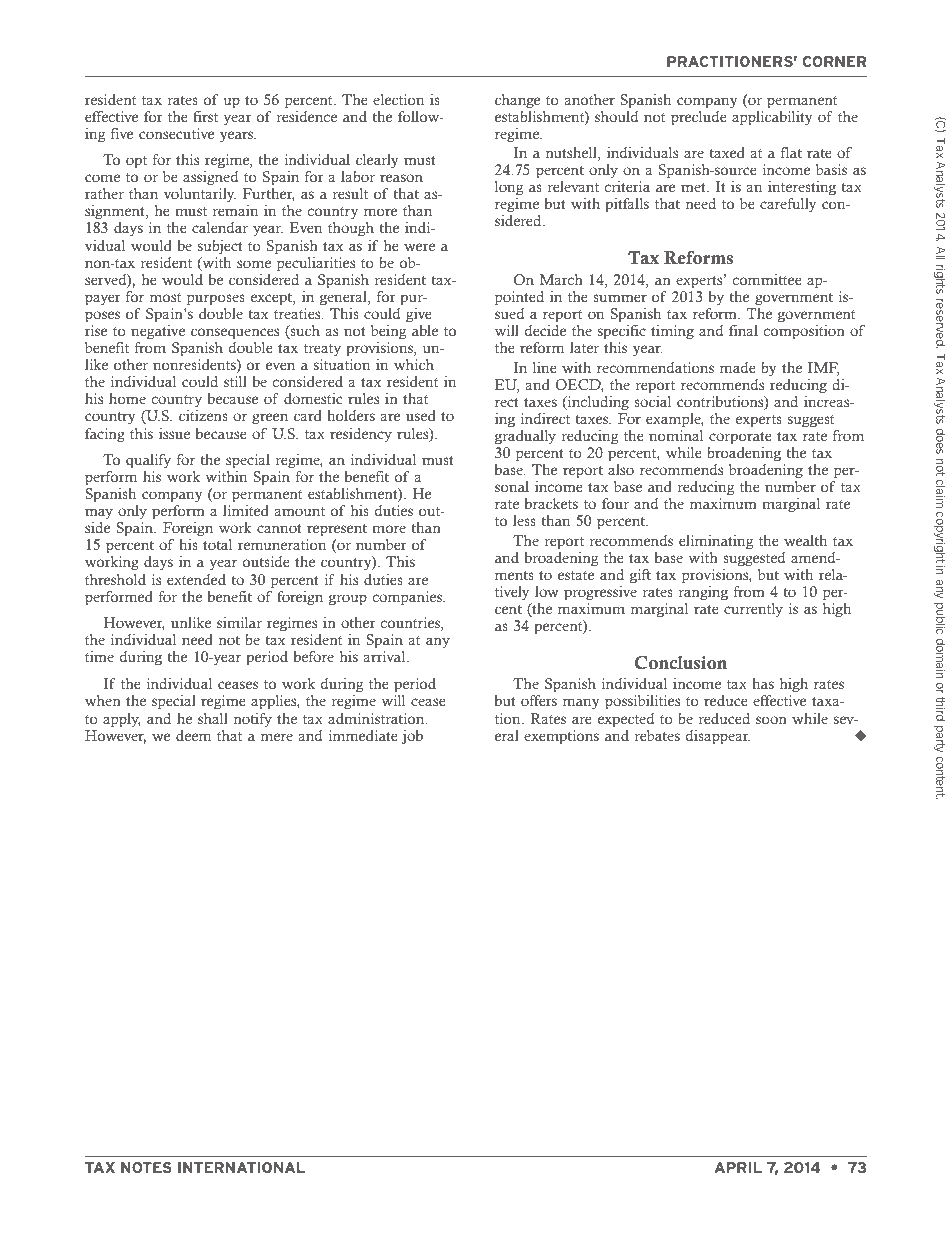  Describe the element at coordinates (196, 580) in the page. I see `extended` at that location.
